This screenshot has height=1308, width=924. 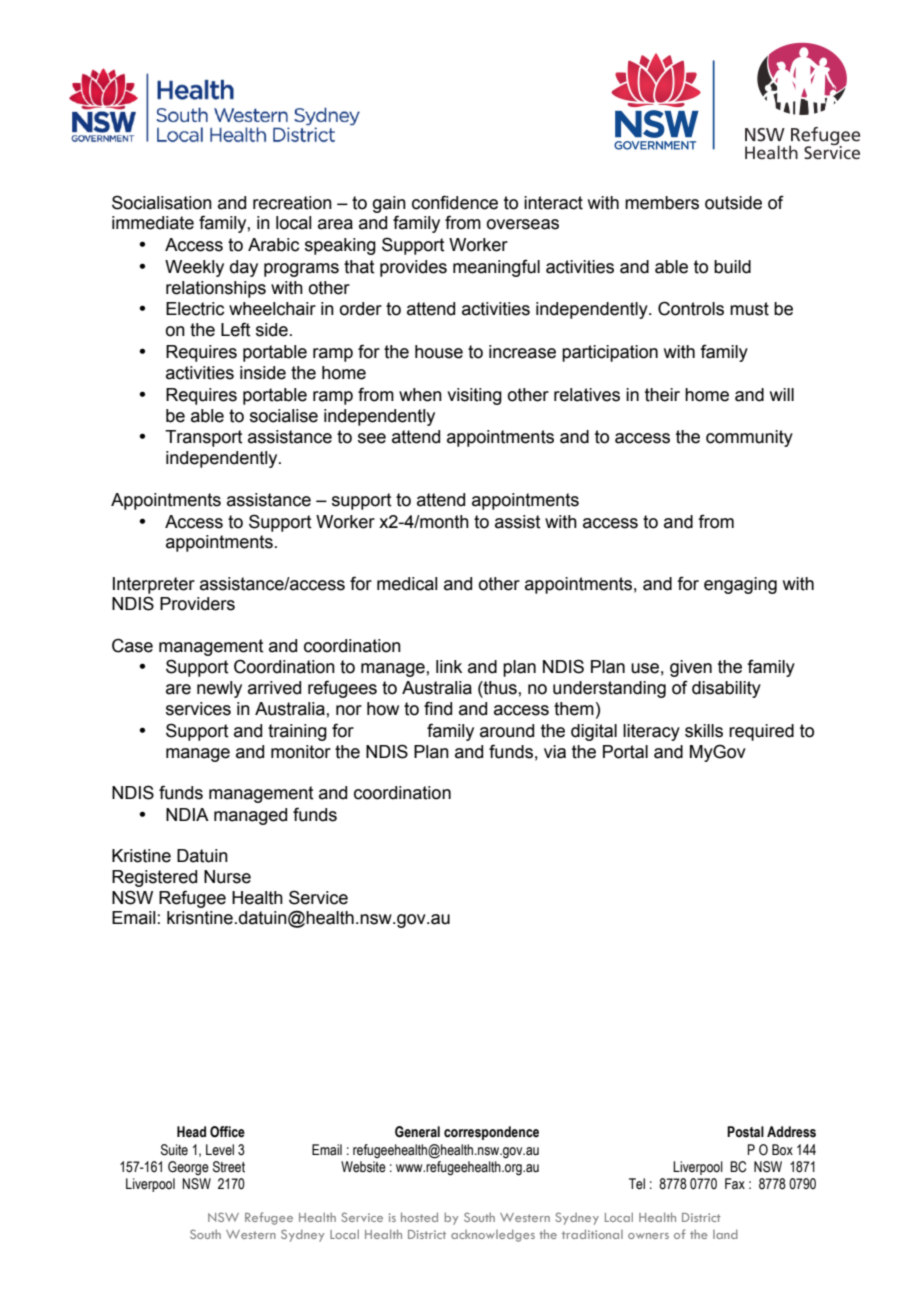 I want to click on find, so click(x=438, y=708).
